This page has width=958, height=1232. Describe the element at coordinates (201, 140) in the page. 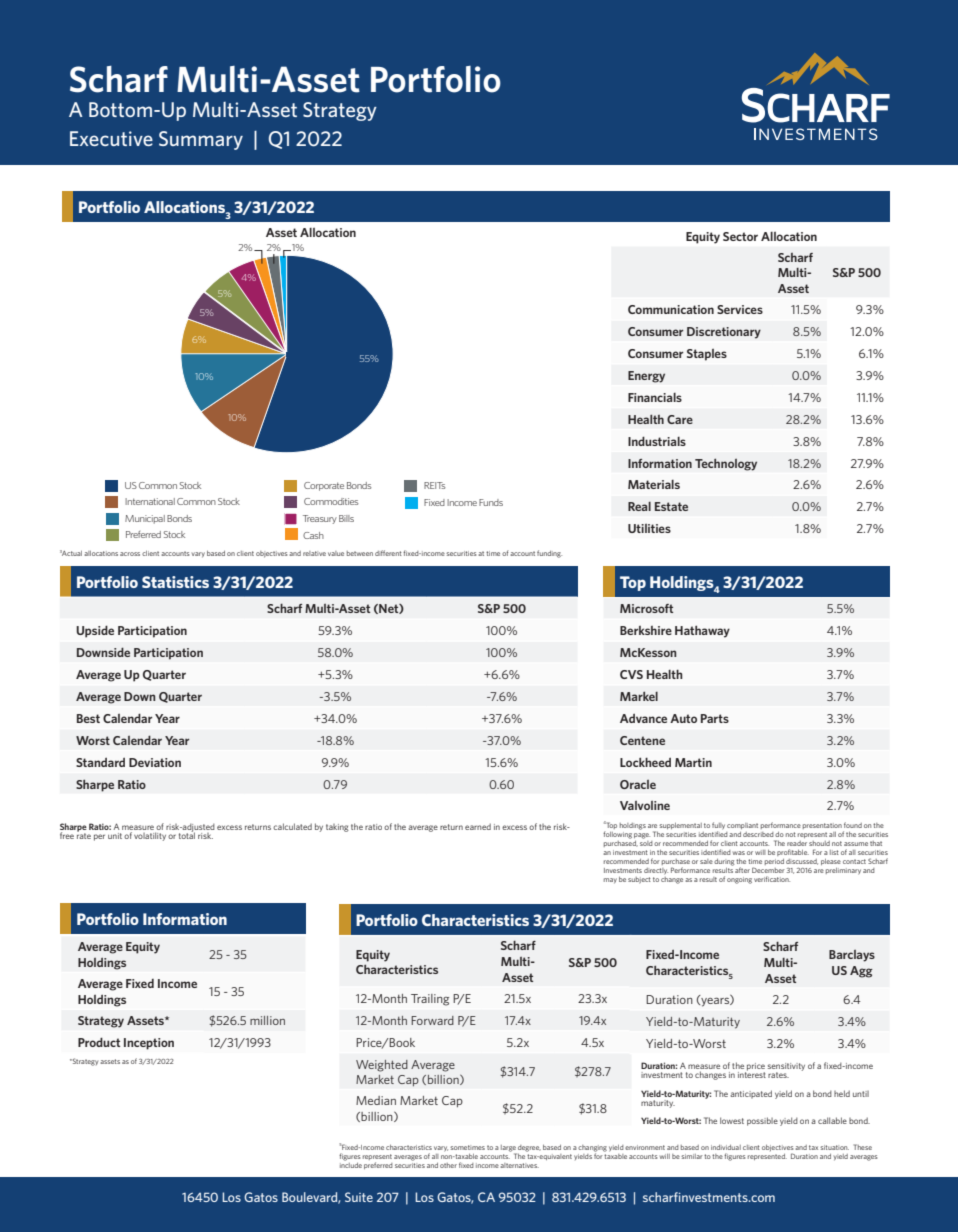

I see `Summary` at that location.
